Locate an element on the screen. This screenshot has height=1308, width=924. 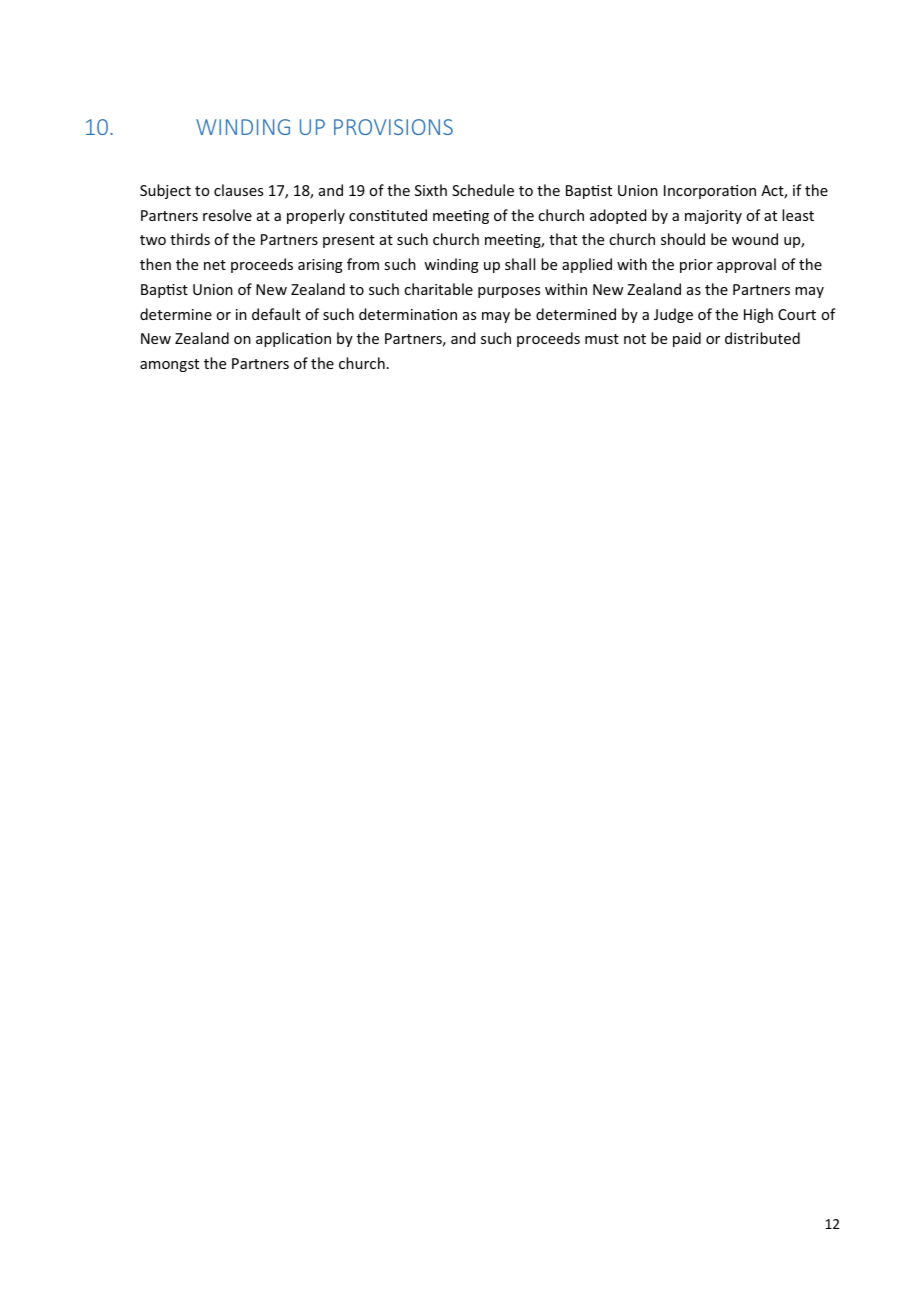
clauses is located at coordinates (238, 190).
